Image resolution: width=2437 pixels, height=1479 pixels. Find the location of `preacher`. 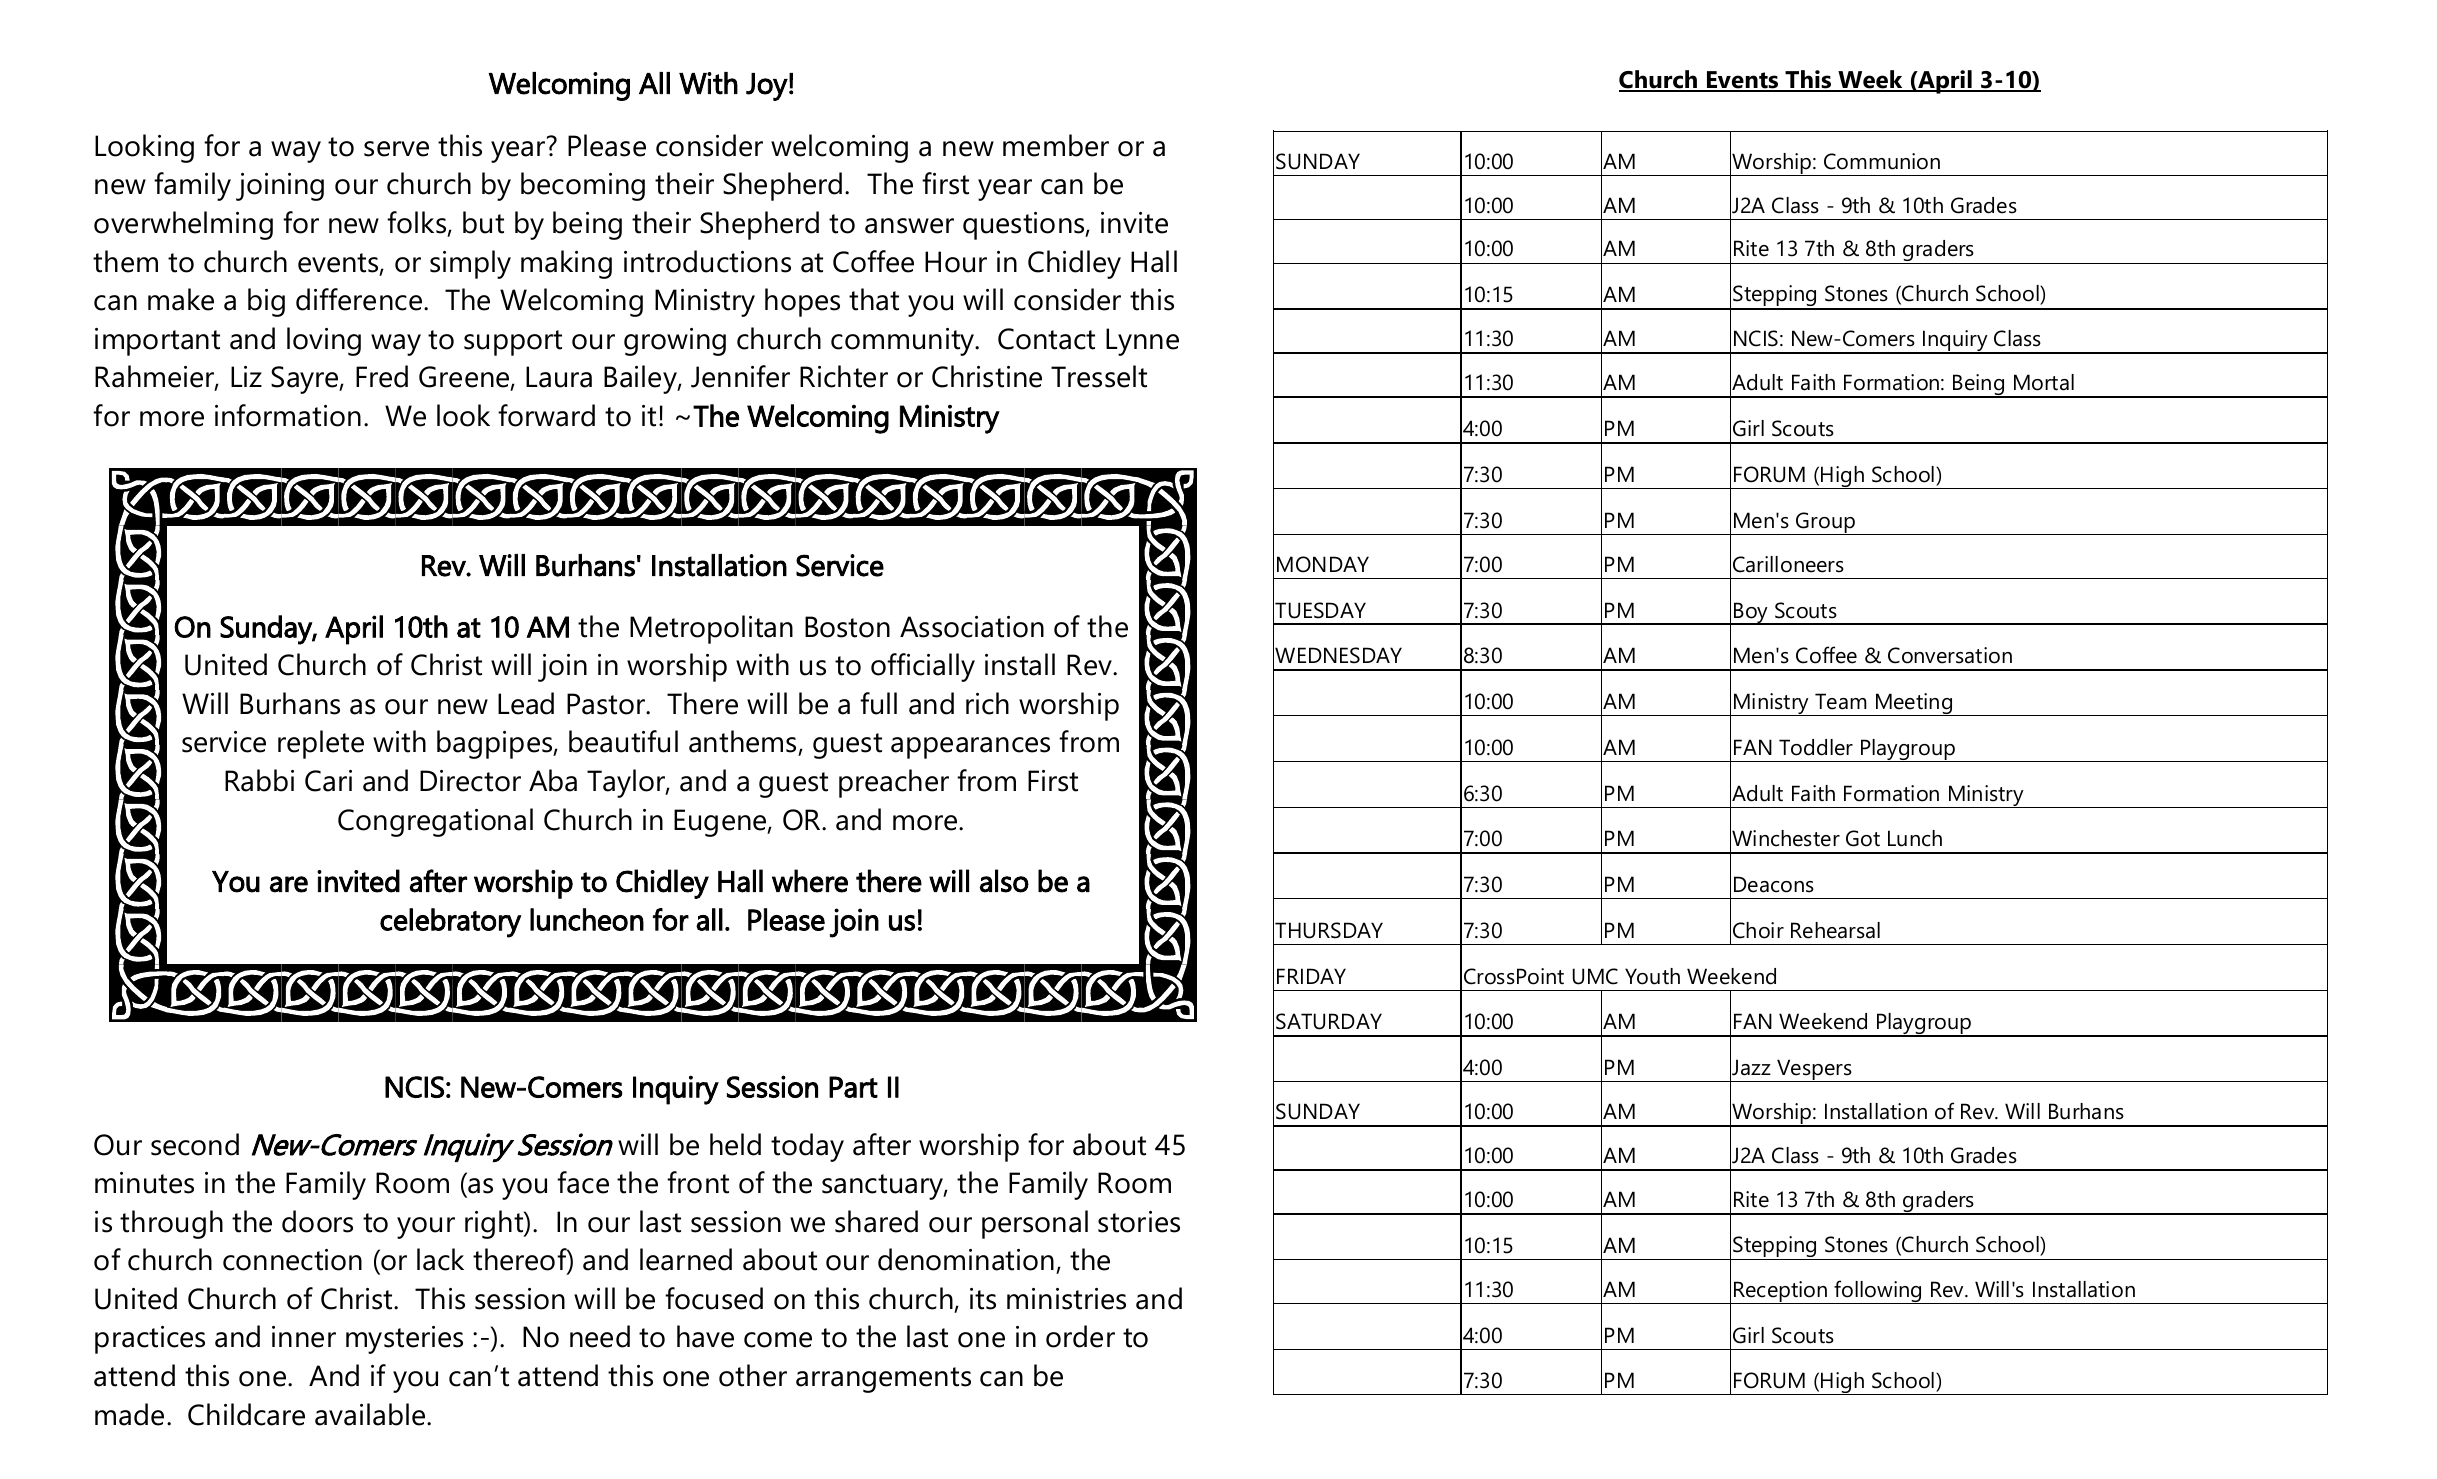

preacher is located at coordinates (894, 783).
